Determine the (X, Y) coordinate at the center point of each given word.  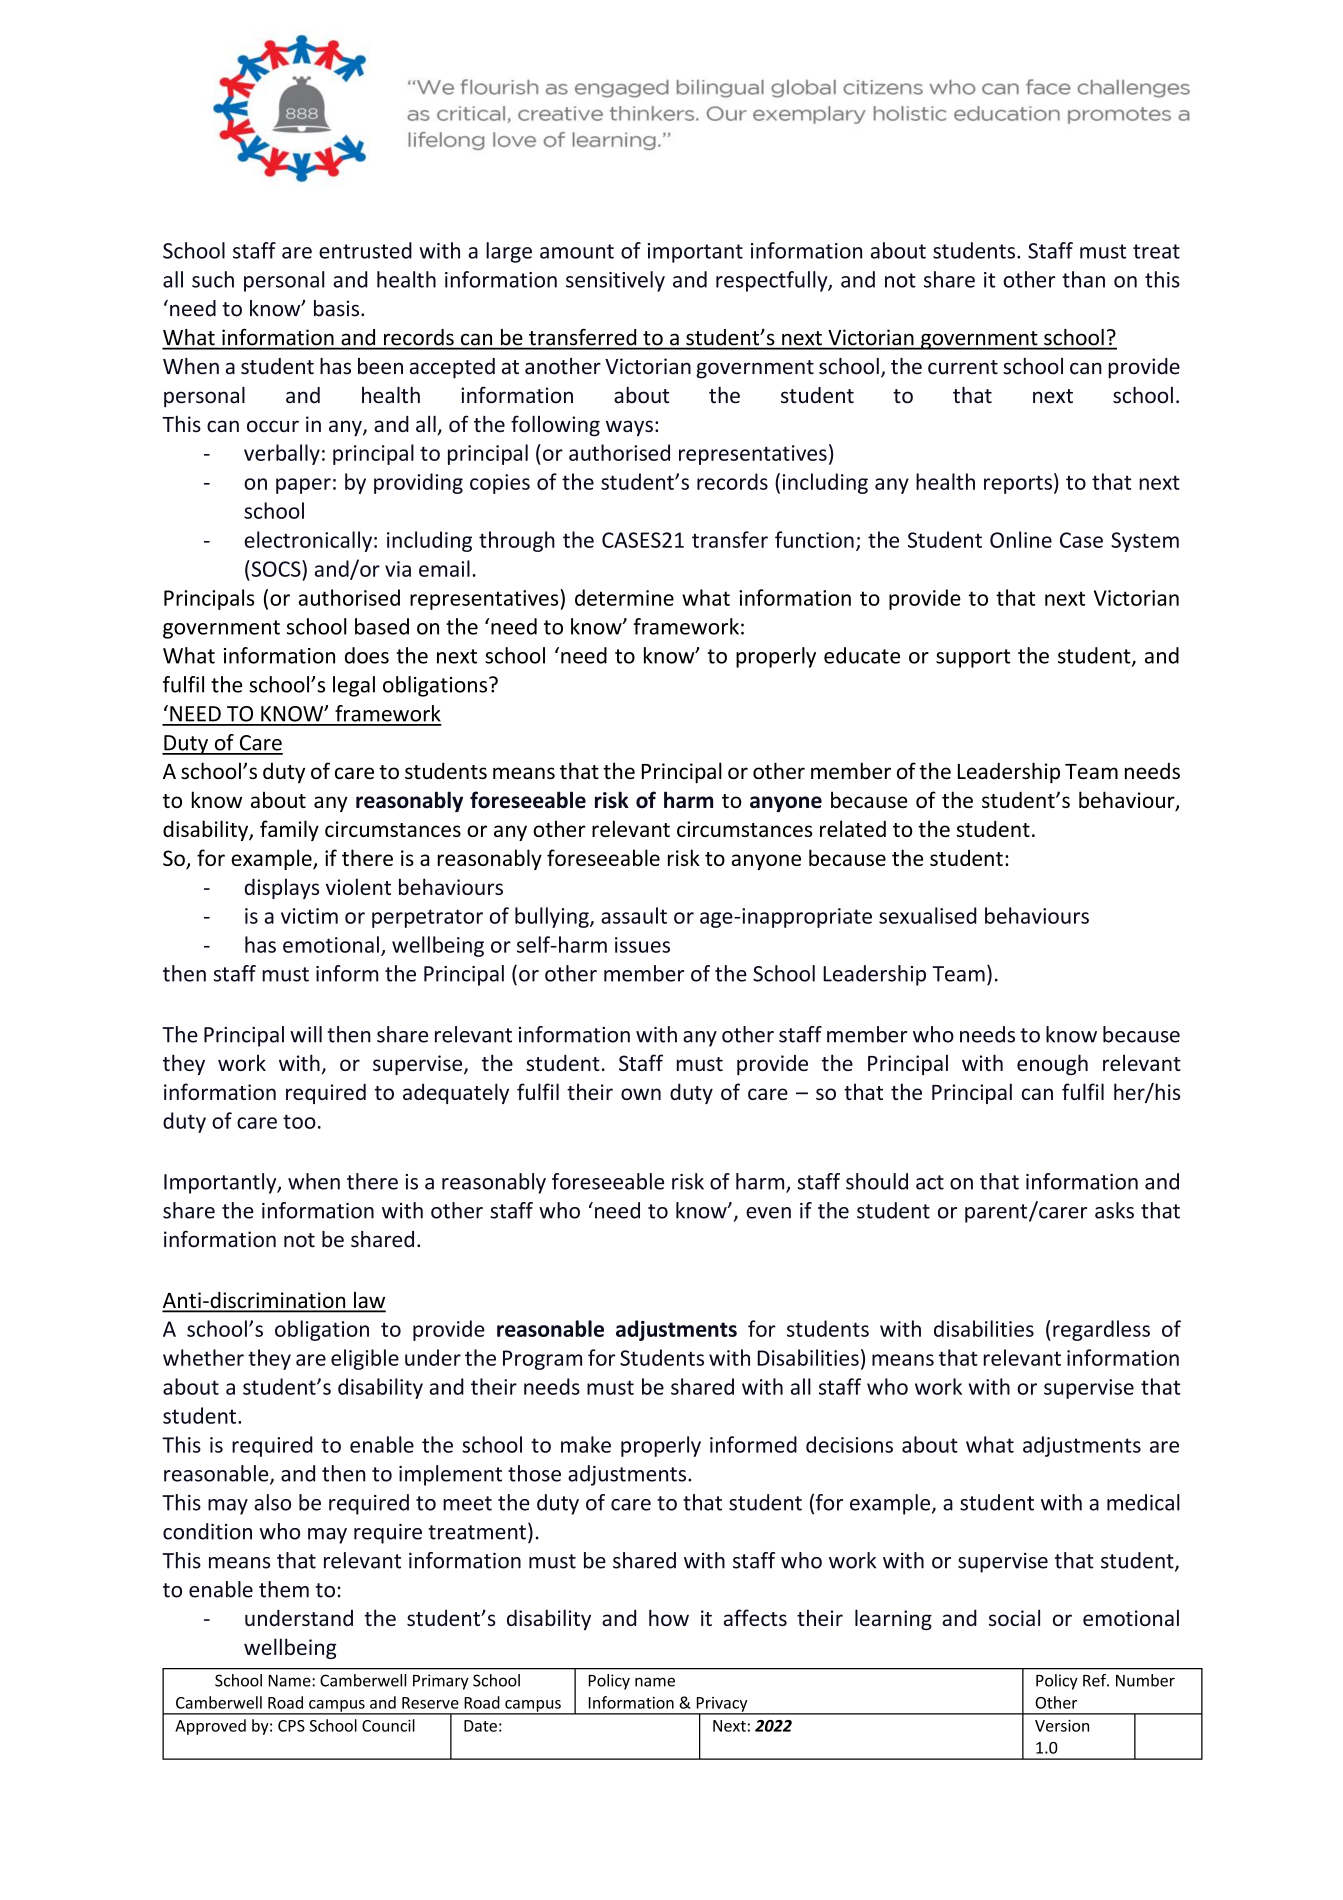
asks (1114, 1210)
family (289, 830)
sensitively (615, 281)
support (973, 658)
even (768, 1213)
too (299, 1121)
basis (338, 308)
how (669, 1617)
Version (1062, 1726)
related (853, 828)
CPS (291, 1726)
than (1083, 279)
